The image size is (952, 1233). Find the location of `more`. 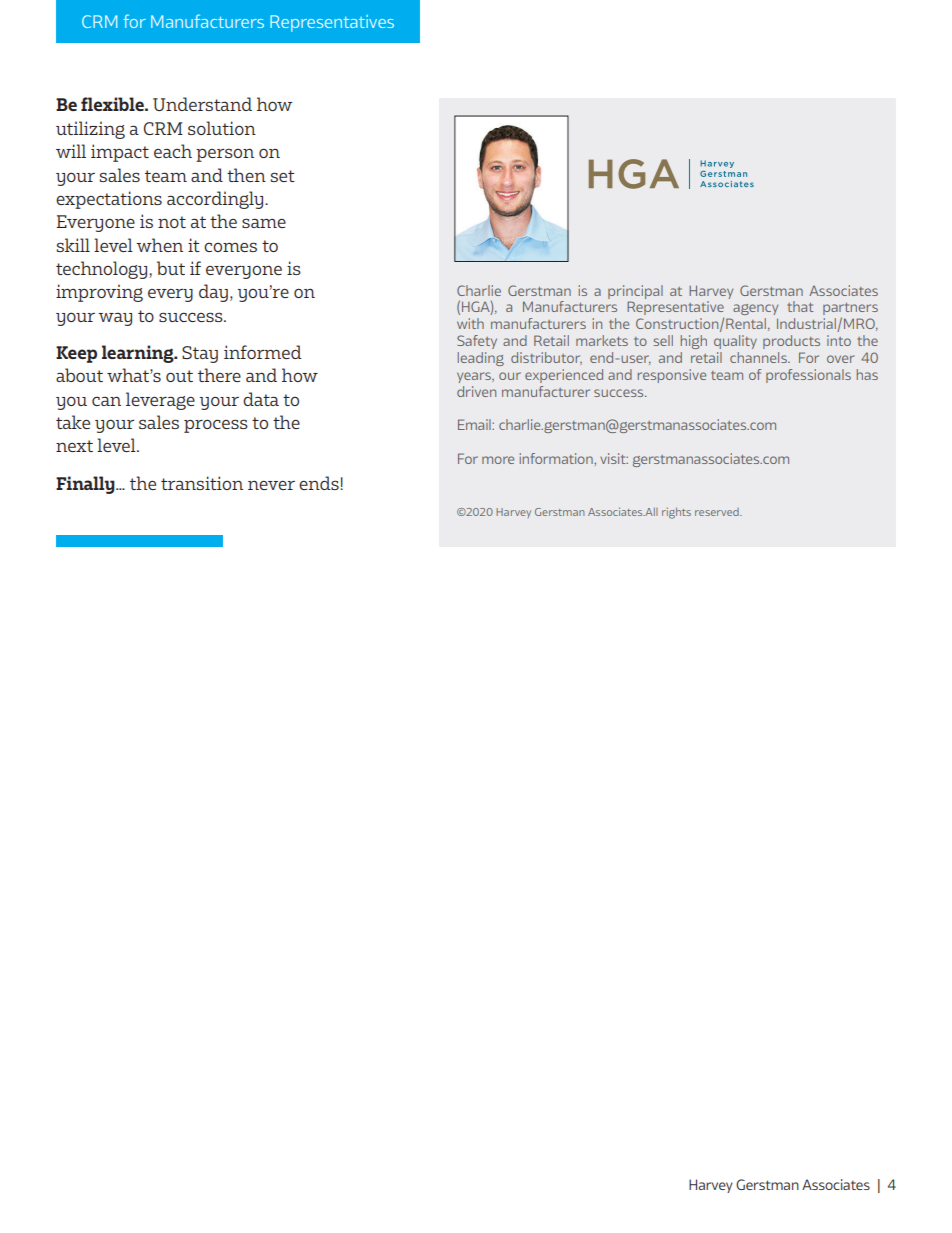

more is located at coordinates (498, 460).
